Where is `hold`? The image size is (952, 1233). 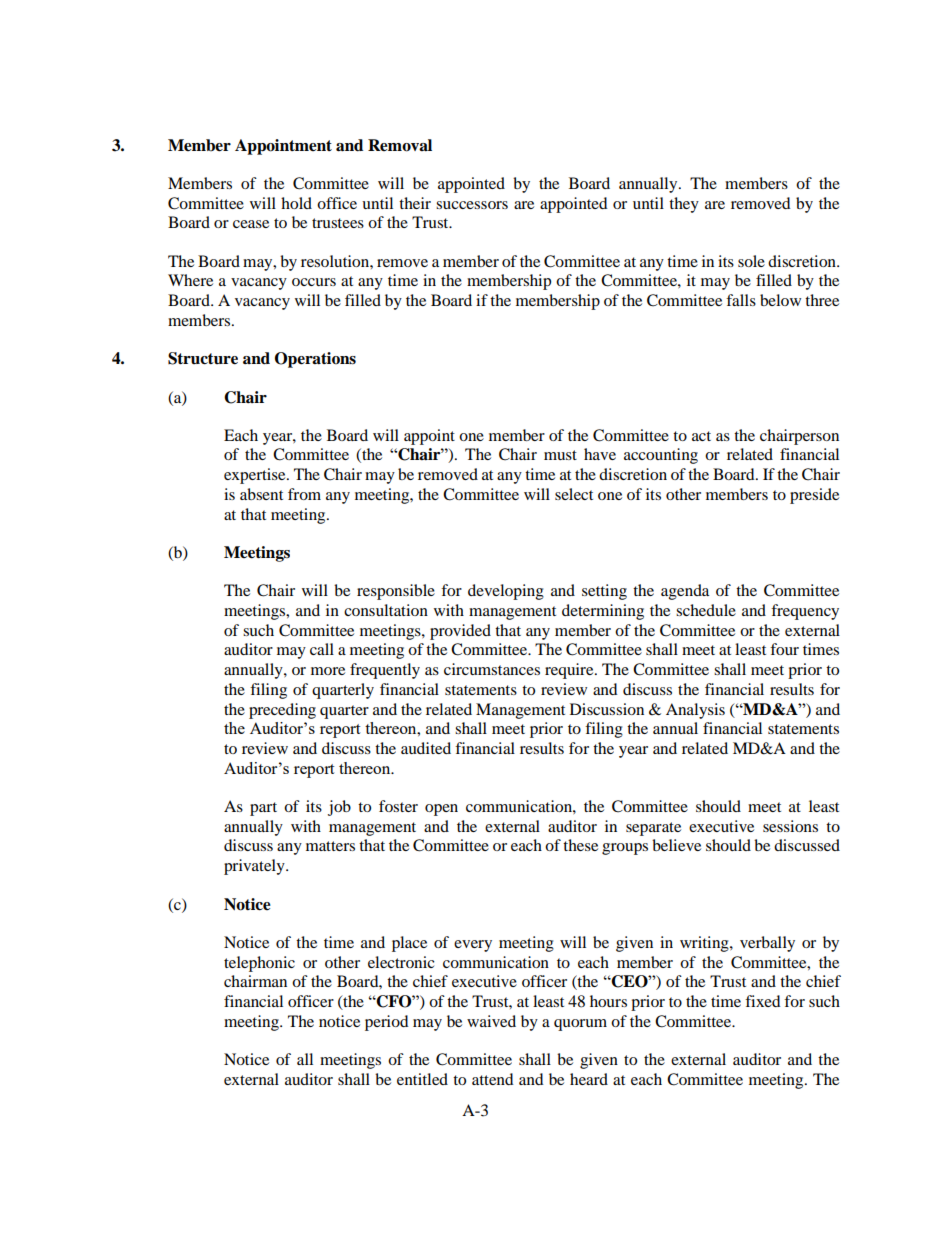
hold is located at coordinates (296, 203).
